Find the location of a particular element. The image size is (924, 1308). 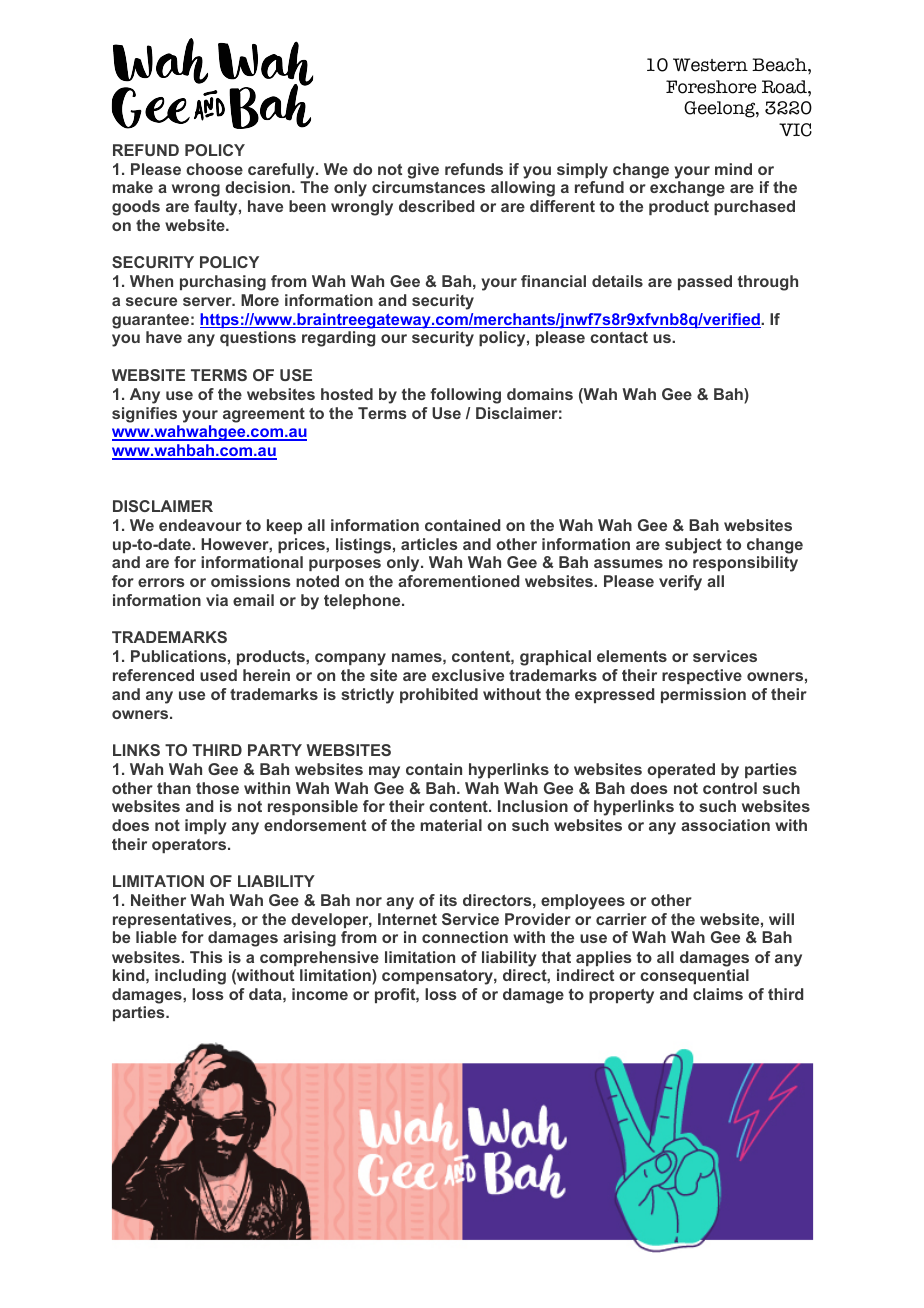

choose is located at coordinates (214, 169).
